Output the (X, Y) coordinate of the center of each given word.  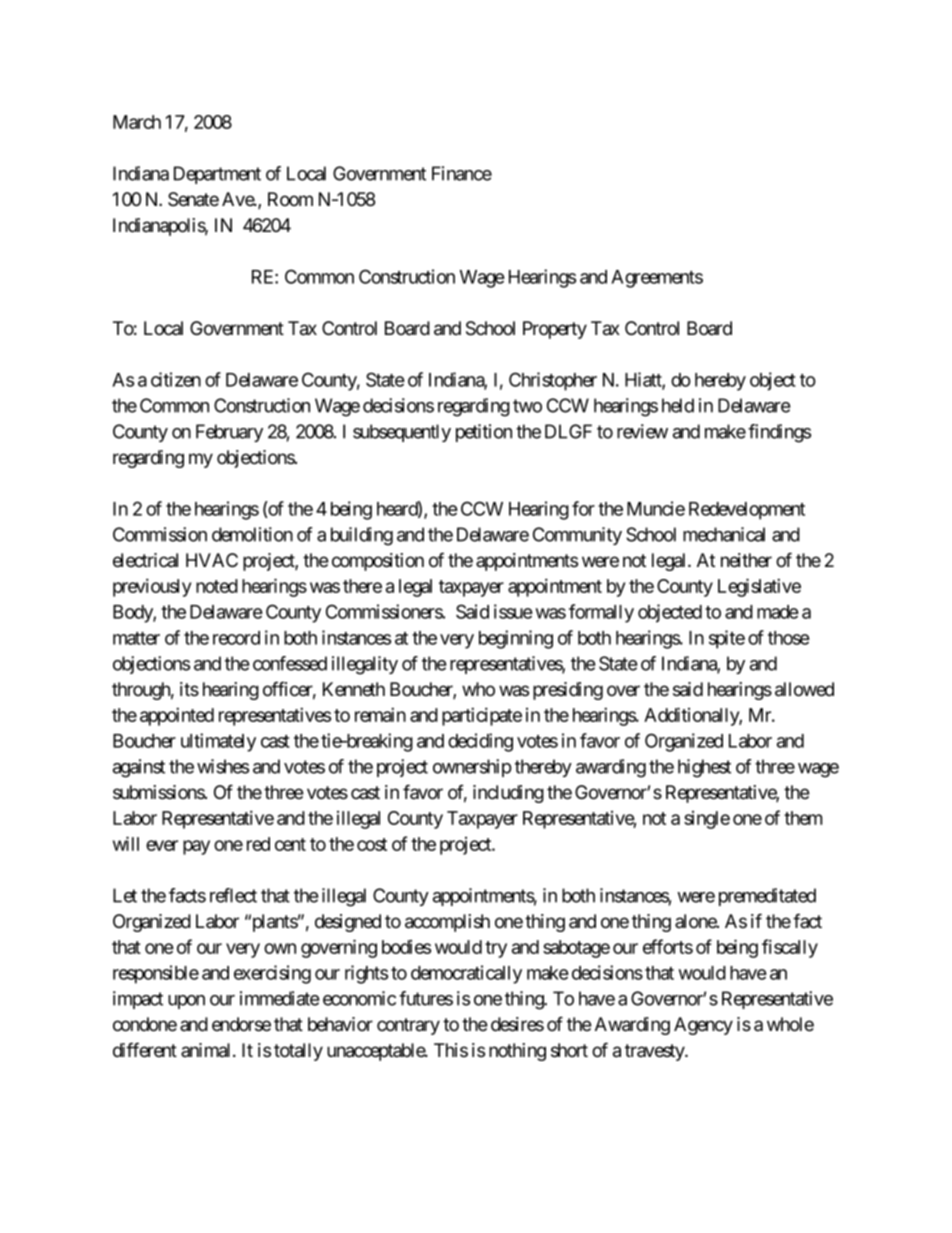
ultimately (218, 742)
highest (704, 768)
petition (484, 433)
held (678, 405)
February (229, 433)
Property (555, 330)
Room (290, 199)
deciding (480, 742)
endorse (241, 1024)
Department (217, 175)
